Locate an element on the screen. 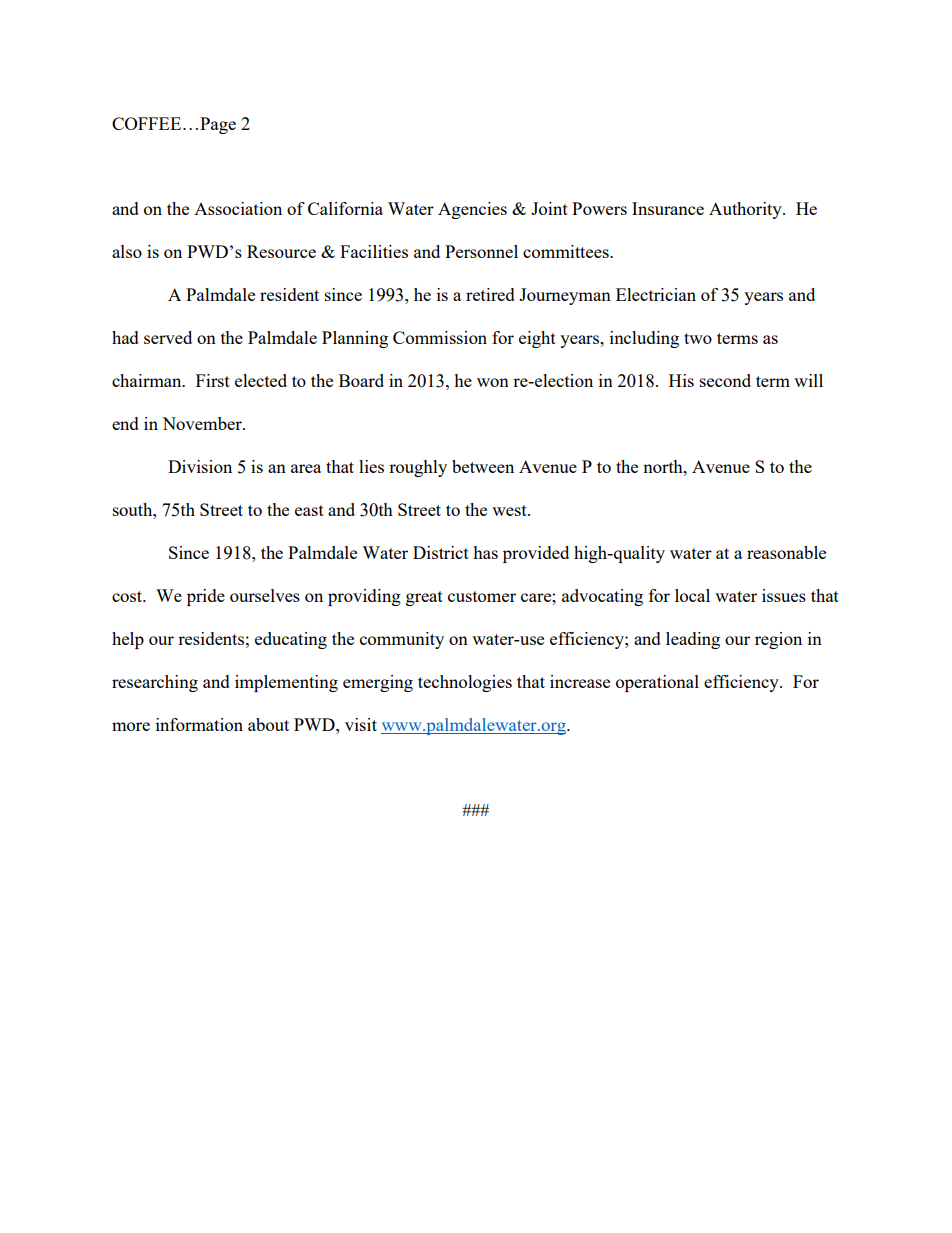  Division is located at coordinates (200, 466).
